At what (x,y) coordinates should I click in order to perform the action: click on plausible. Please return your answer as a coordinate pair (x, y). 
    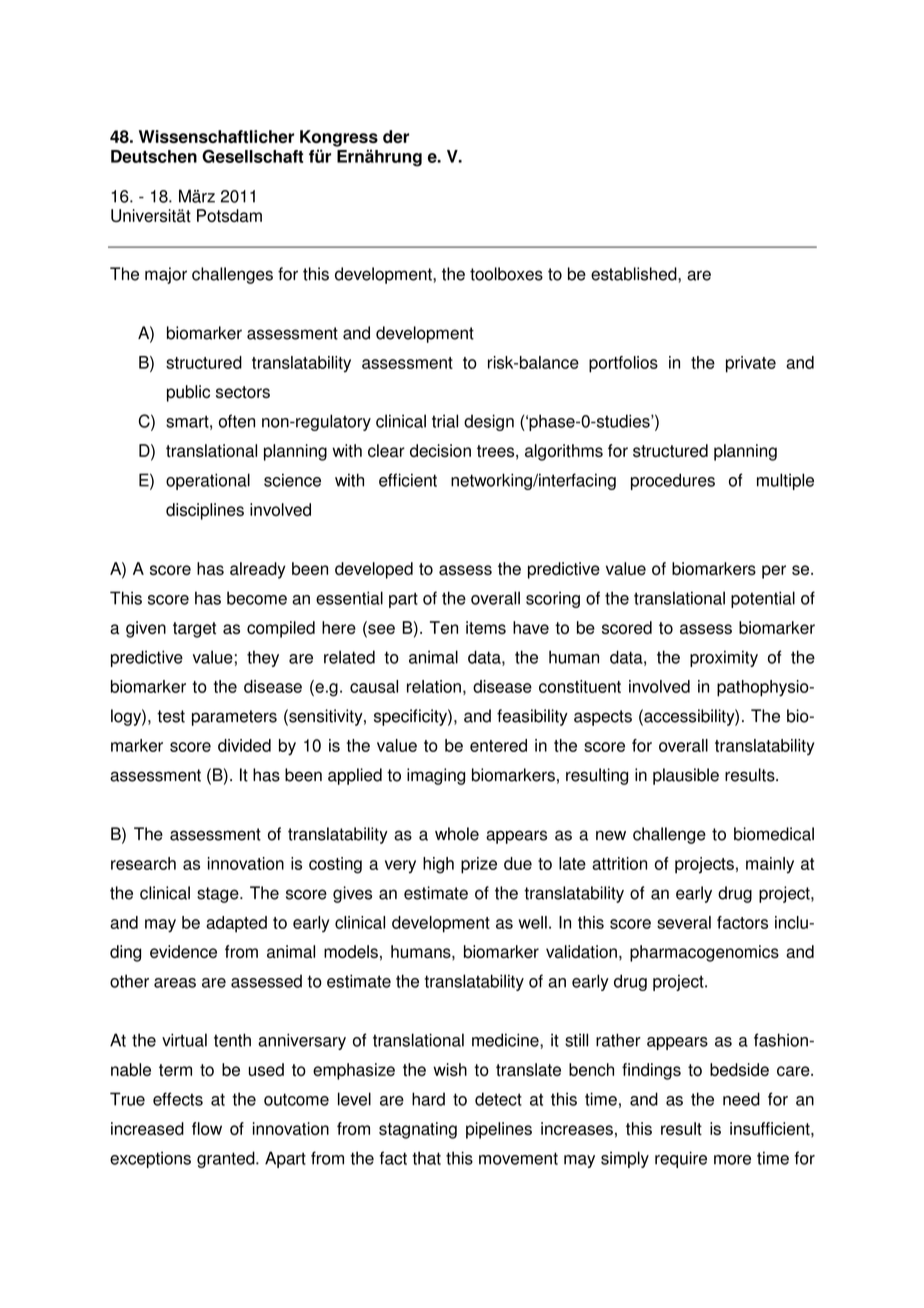
    Looking at the image, I should click on (686, 776).
